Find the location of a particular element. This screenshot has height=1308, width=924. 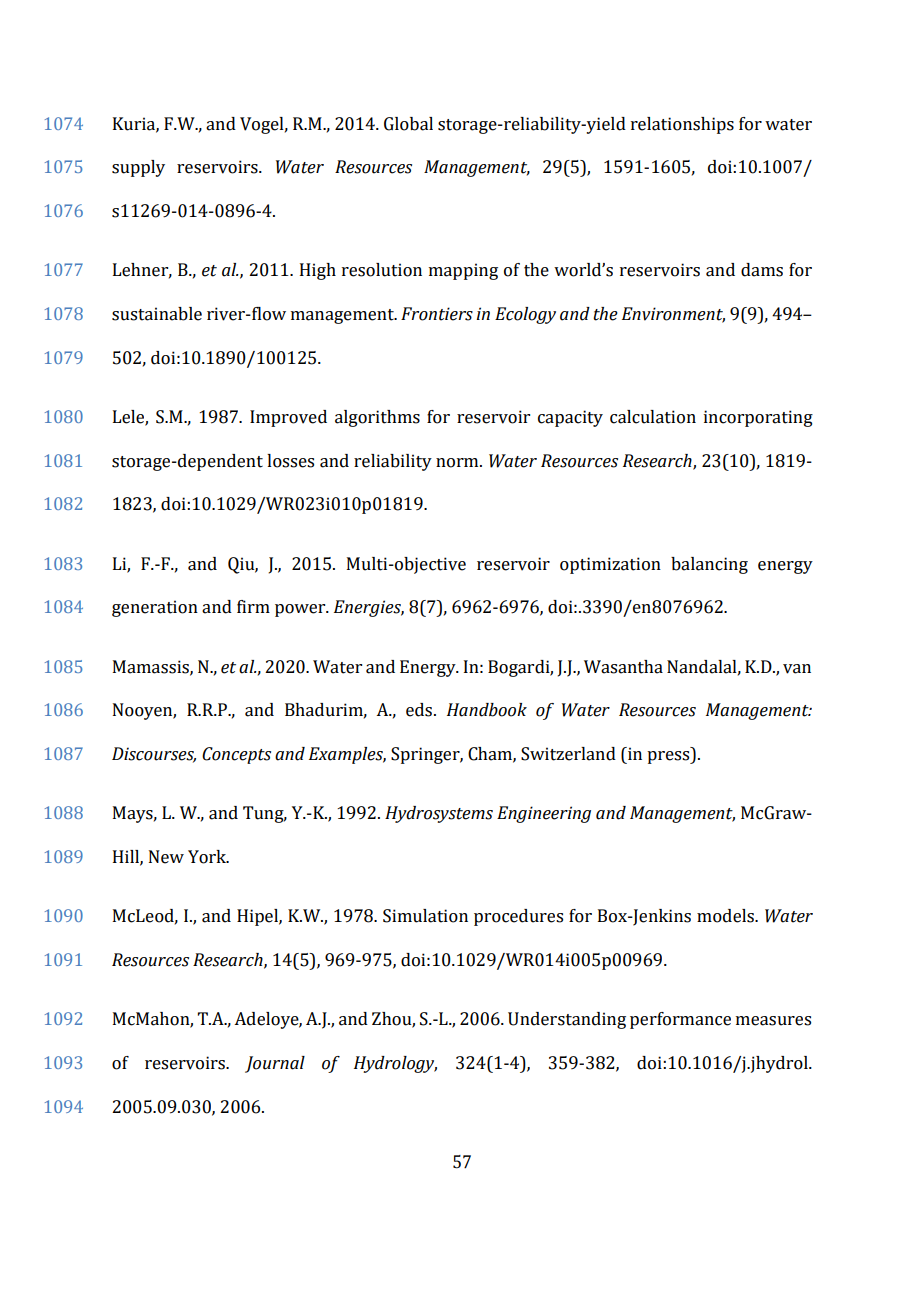

Journal is located at coordinates (275, 1064).
